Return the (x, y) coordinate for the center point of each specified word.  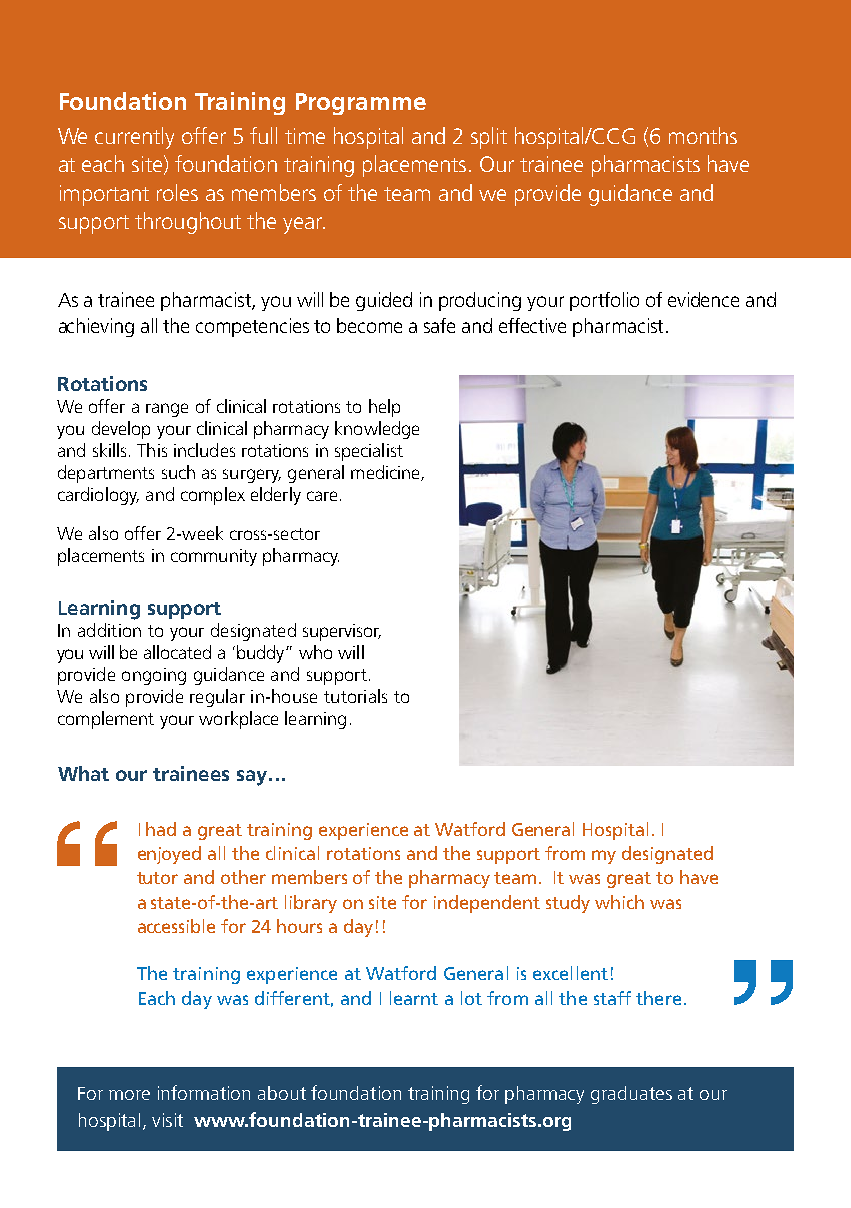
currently (134, 138)
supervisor (342, 632)
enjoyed (169, 855)
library (311, 904)
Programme (361, 104)
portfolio (604, 301)
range (167, 410)
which (619, 902)
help (384, 408)
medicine (386, 473)
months (703, 135)
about (282, 1093)
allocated (177, 652)
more (129, 1095)
